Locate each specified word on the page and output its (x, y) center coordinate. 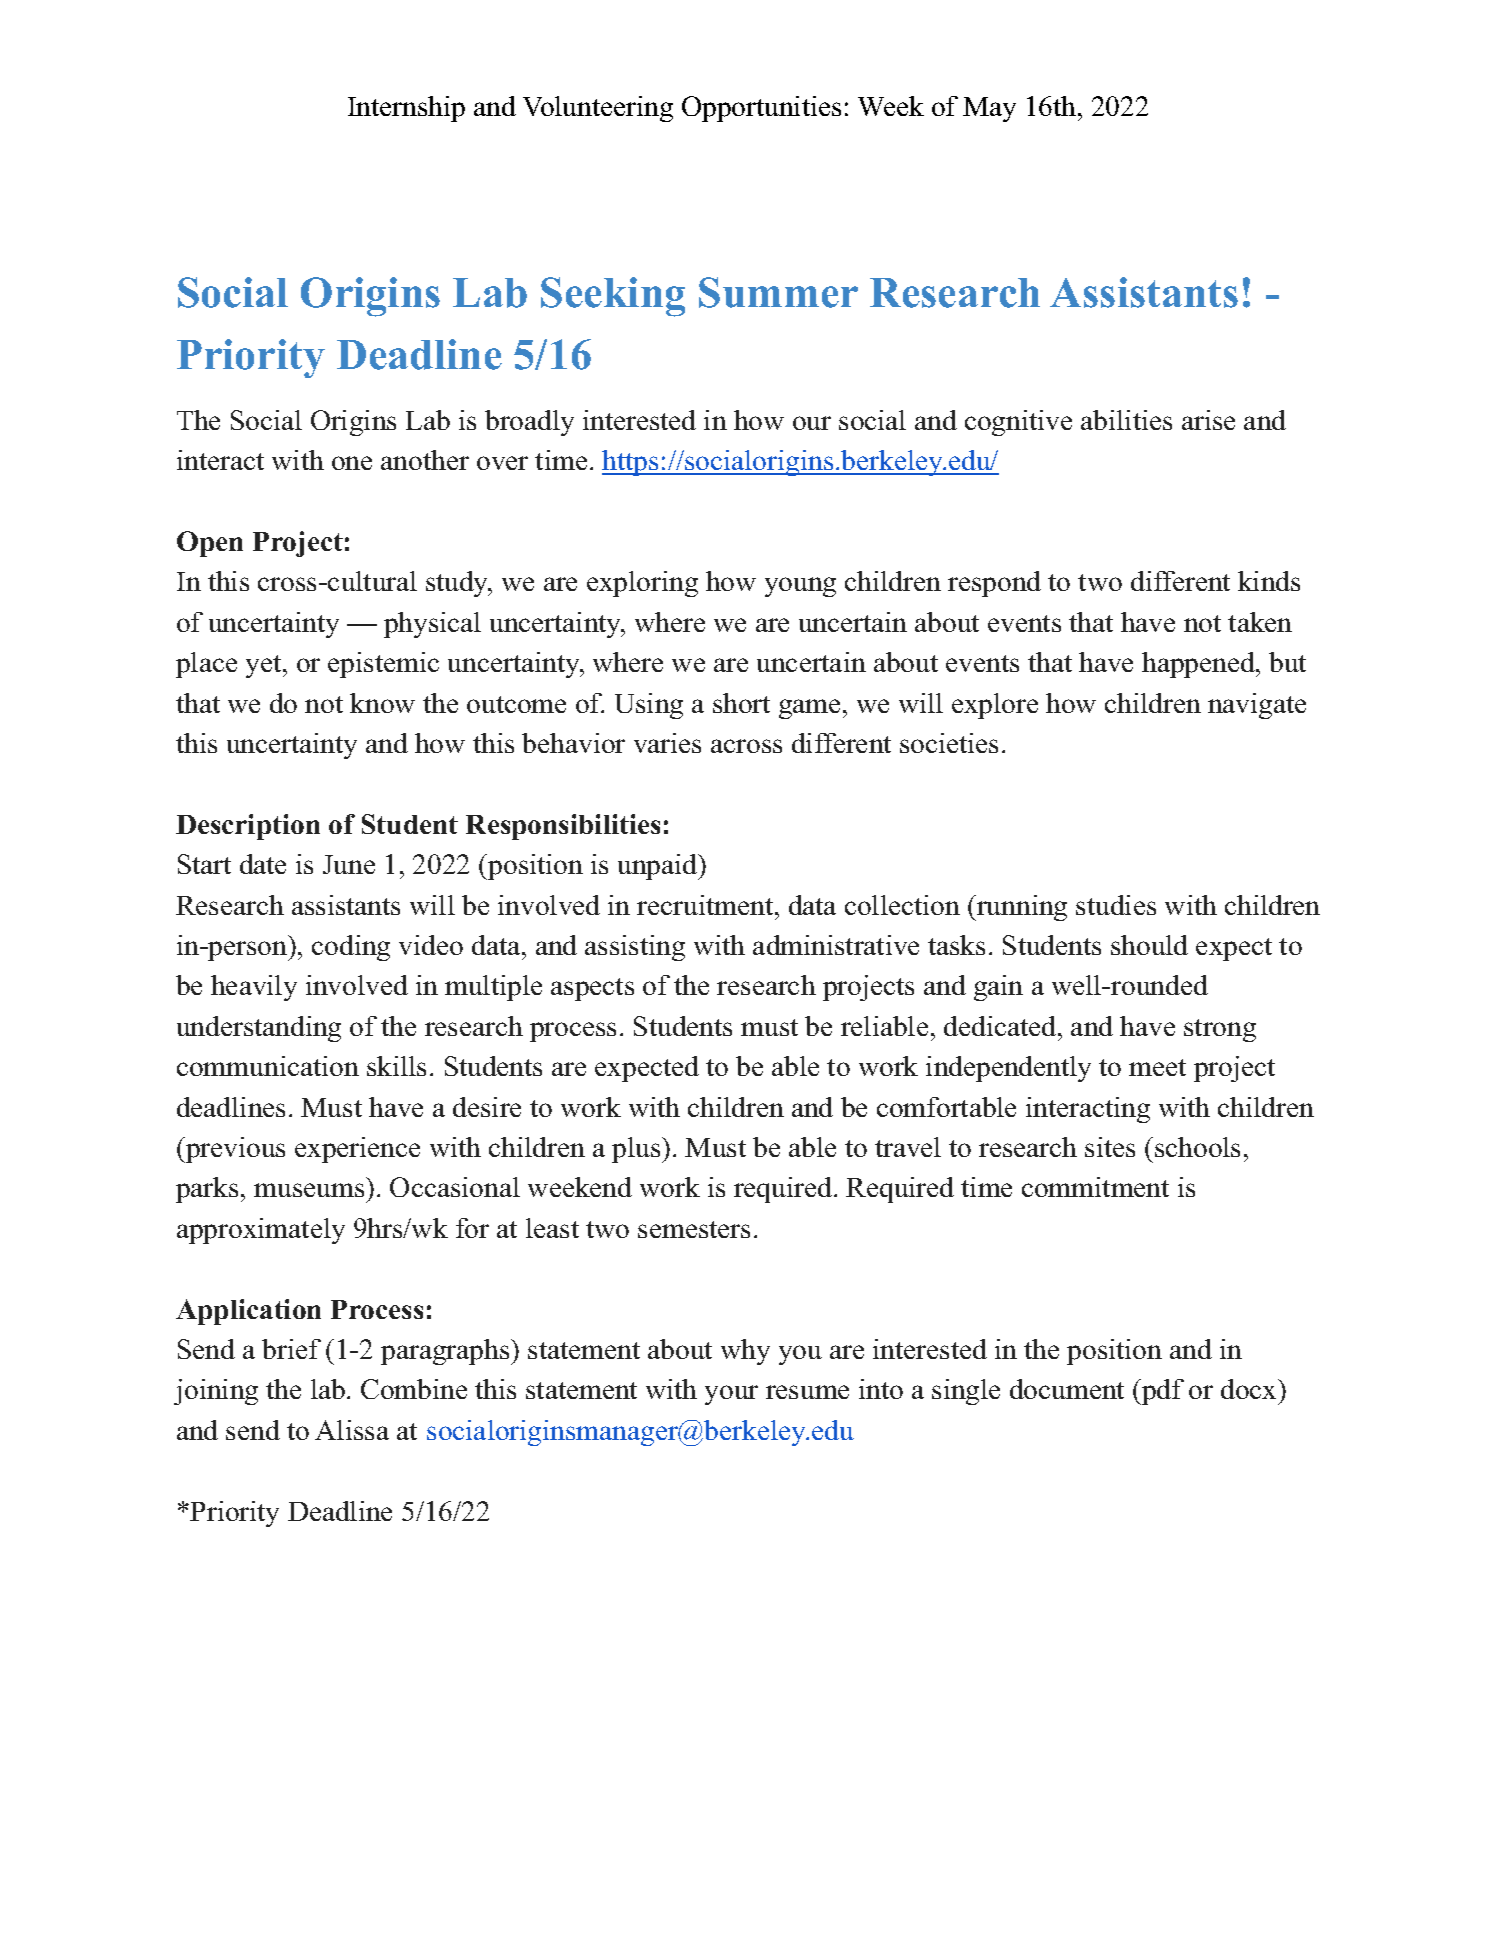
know (382, 703)
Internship (406, 109)
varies (667, 743)
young (800, 587)
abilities (1126, 420)
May (989, 109)
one (352, 463)
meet (1157, 1067)
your (731, 1395)
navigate (1257, 706)
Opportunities (761, 109)
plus (637, 1150)
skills (396, 1066)
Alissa (352, 1430)
